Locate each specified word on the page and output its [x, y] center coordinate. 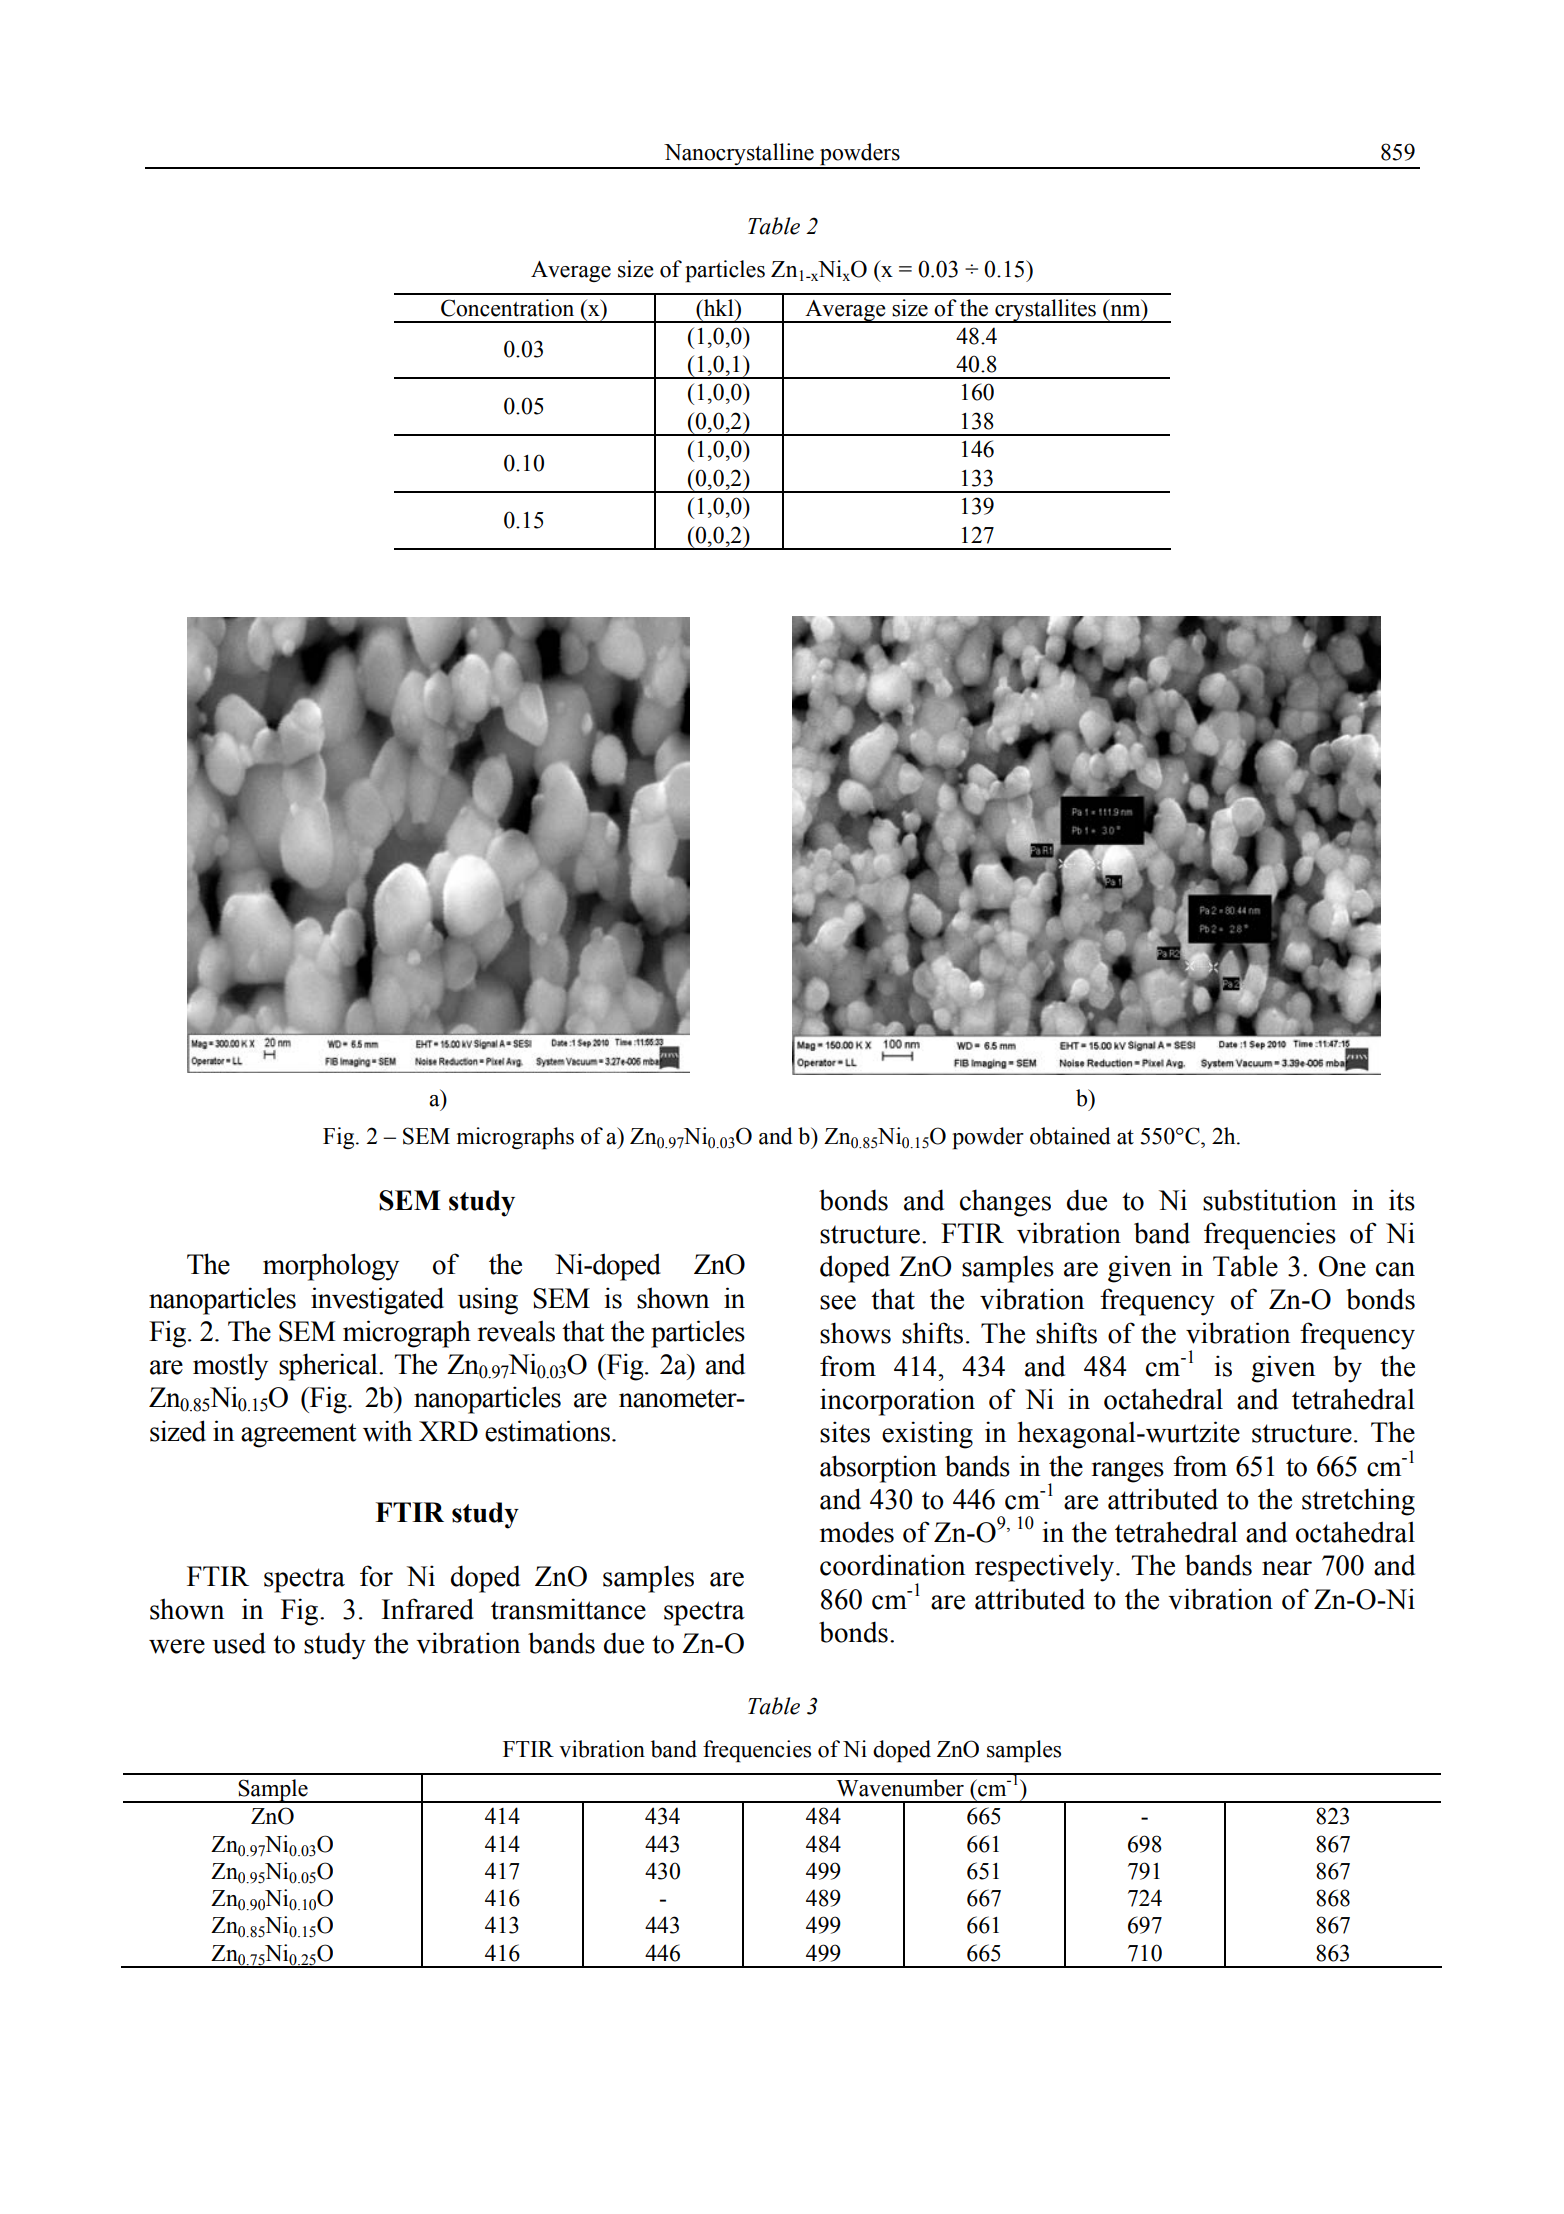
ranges [1128, 1472]
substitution [1270, 1200]
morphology [331, 1267]
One [1342, 1266]
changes [1005, 1203]
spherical [329, 1367]
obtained [1070, 1136]
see [838, 1302]
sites [845, 1432]
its [1402, 1200]
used [239, 1643]
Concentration [507, 308]
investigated [377, 1301]
